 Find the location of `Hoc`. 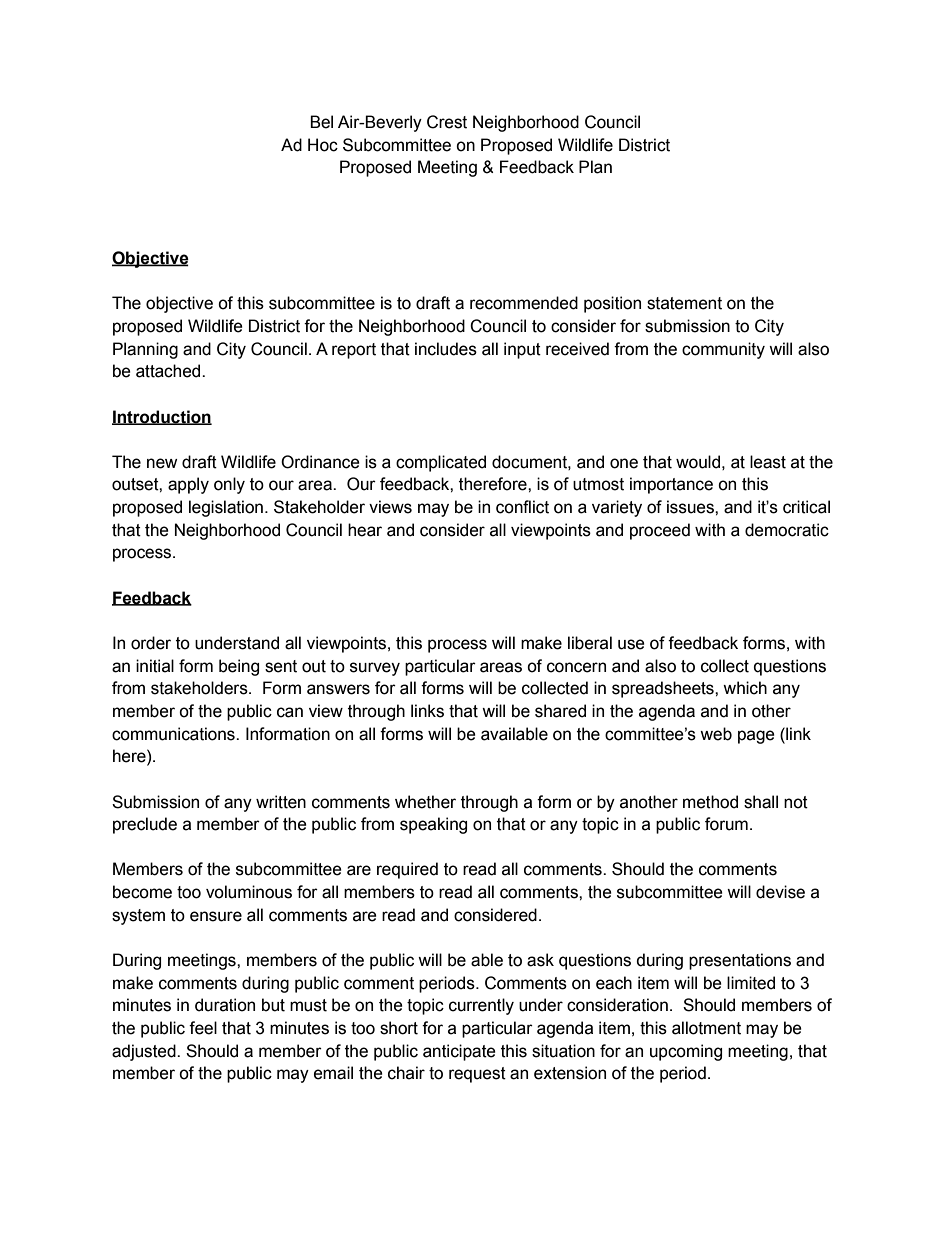

Hoc is located at coordinates (323, 145).
